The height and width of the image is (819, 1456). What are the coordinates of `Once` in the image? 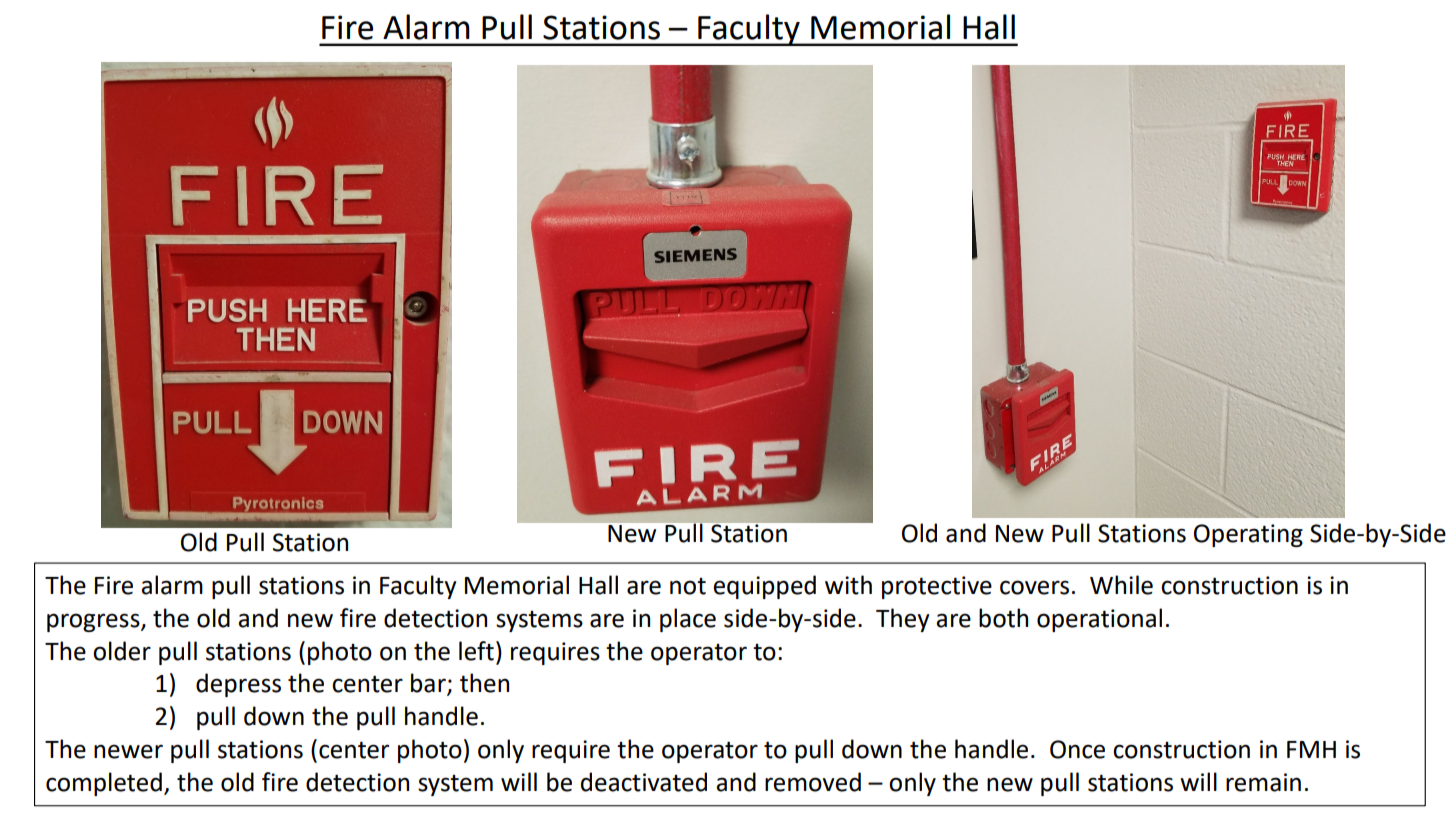 It's located at (1077, 749).
